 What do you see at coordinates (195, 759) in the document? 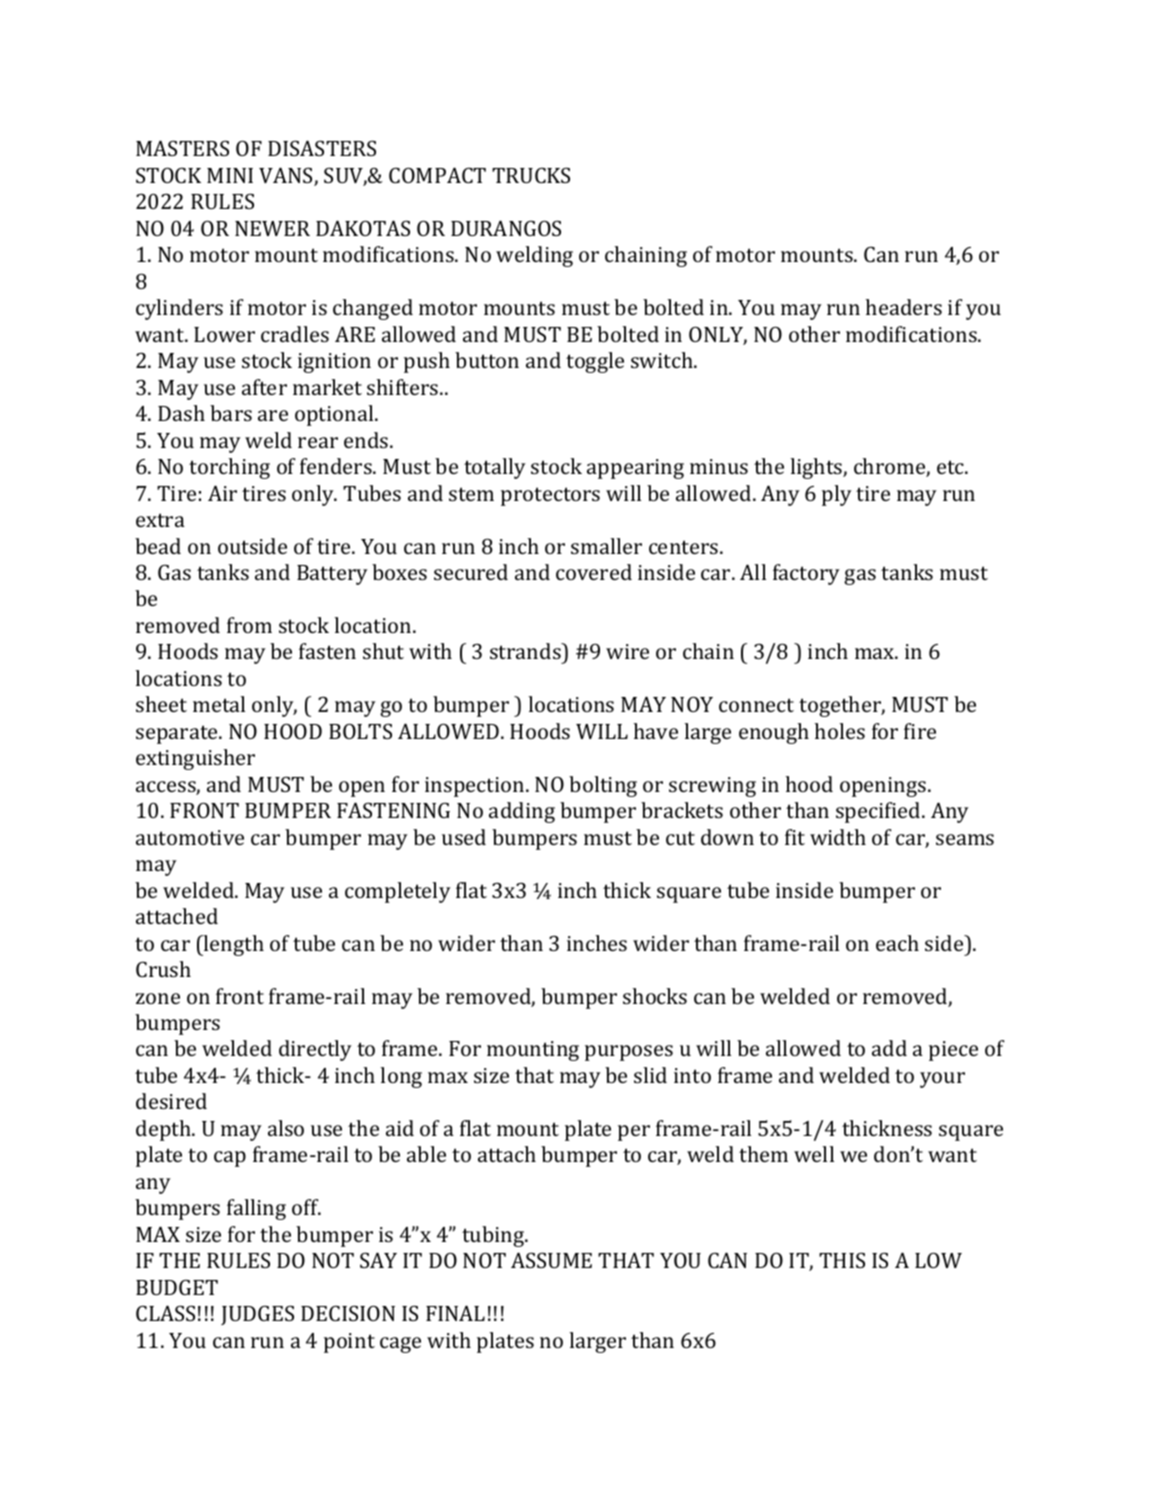
I see `extinguisher` at bounding box center [195, 759].
